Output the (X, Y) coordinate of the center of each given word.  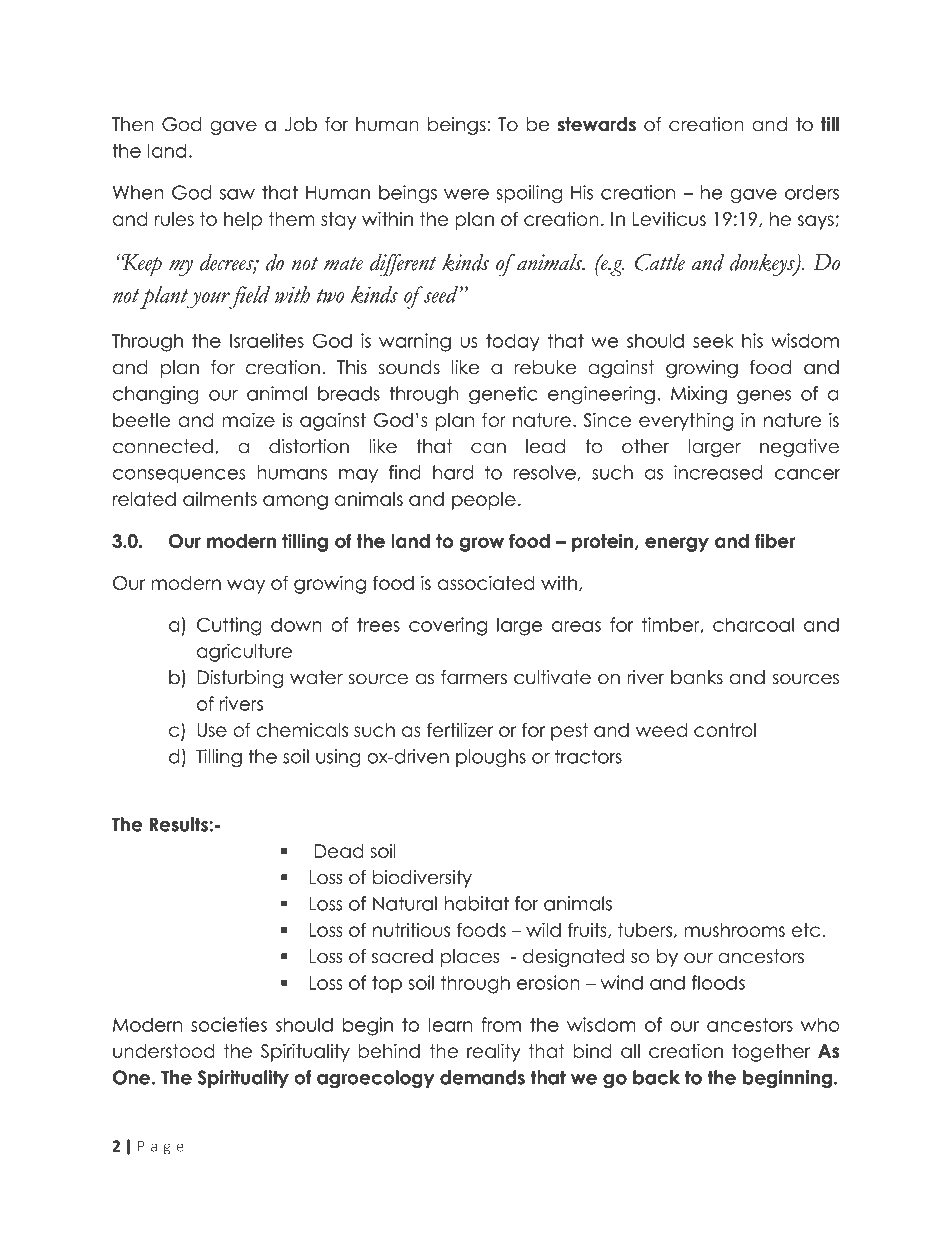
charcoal (753, 624)
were (466, 194)
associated (486, 582)
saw (237, 194)
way (246, 586)
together (771, 1053)
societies (229, 1024)
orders (812, 192)
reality (494, 1052)
